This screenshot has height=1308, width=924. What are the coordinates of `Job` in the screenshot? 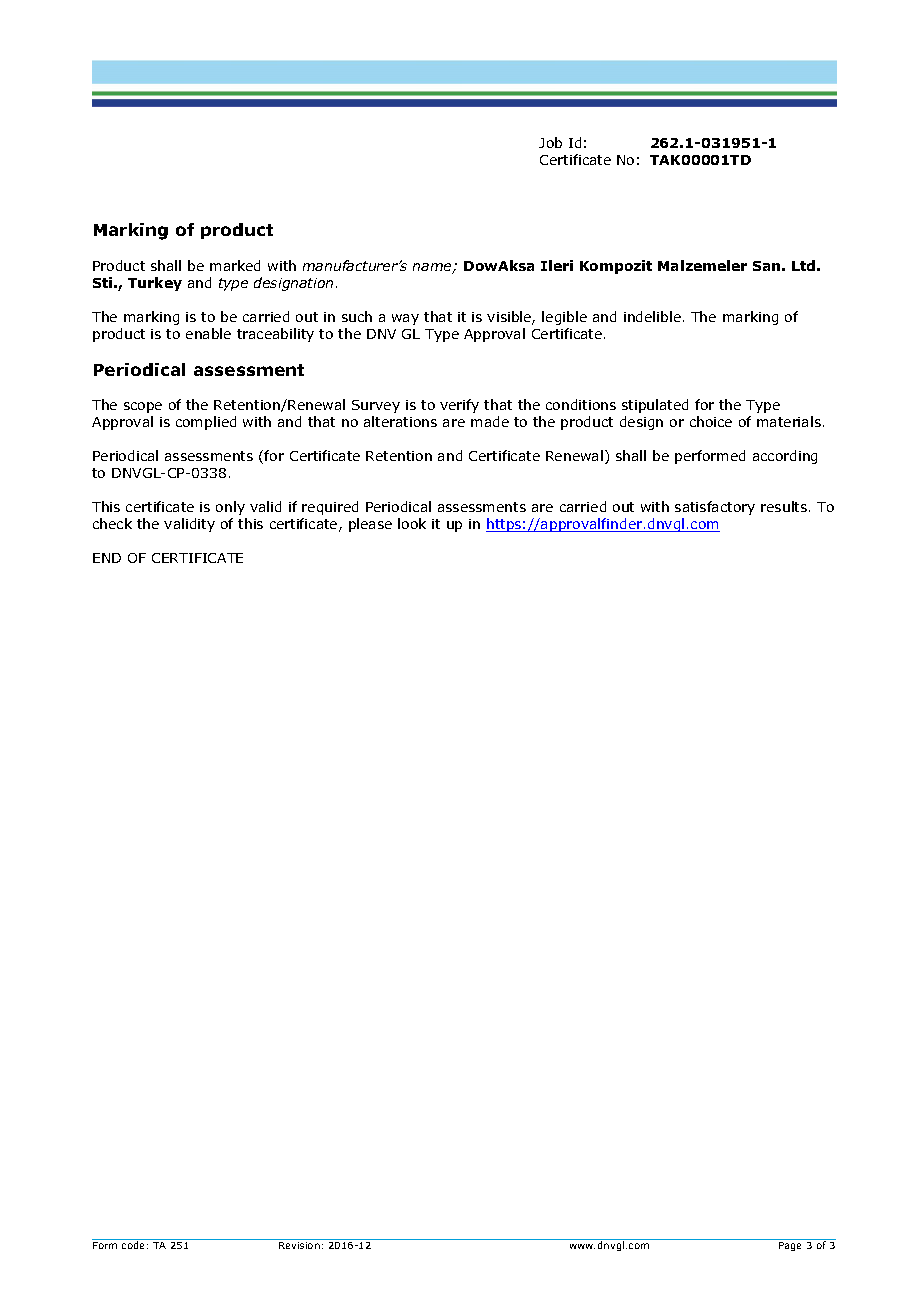 It's located at (550, 142).
